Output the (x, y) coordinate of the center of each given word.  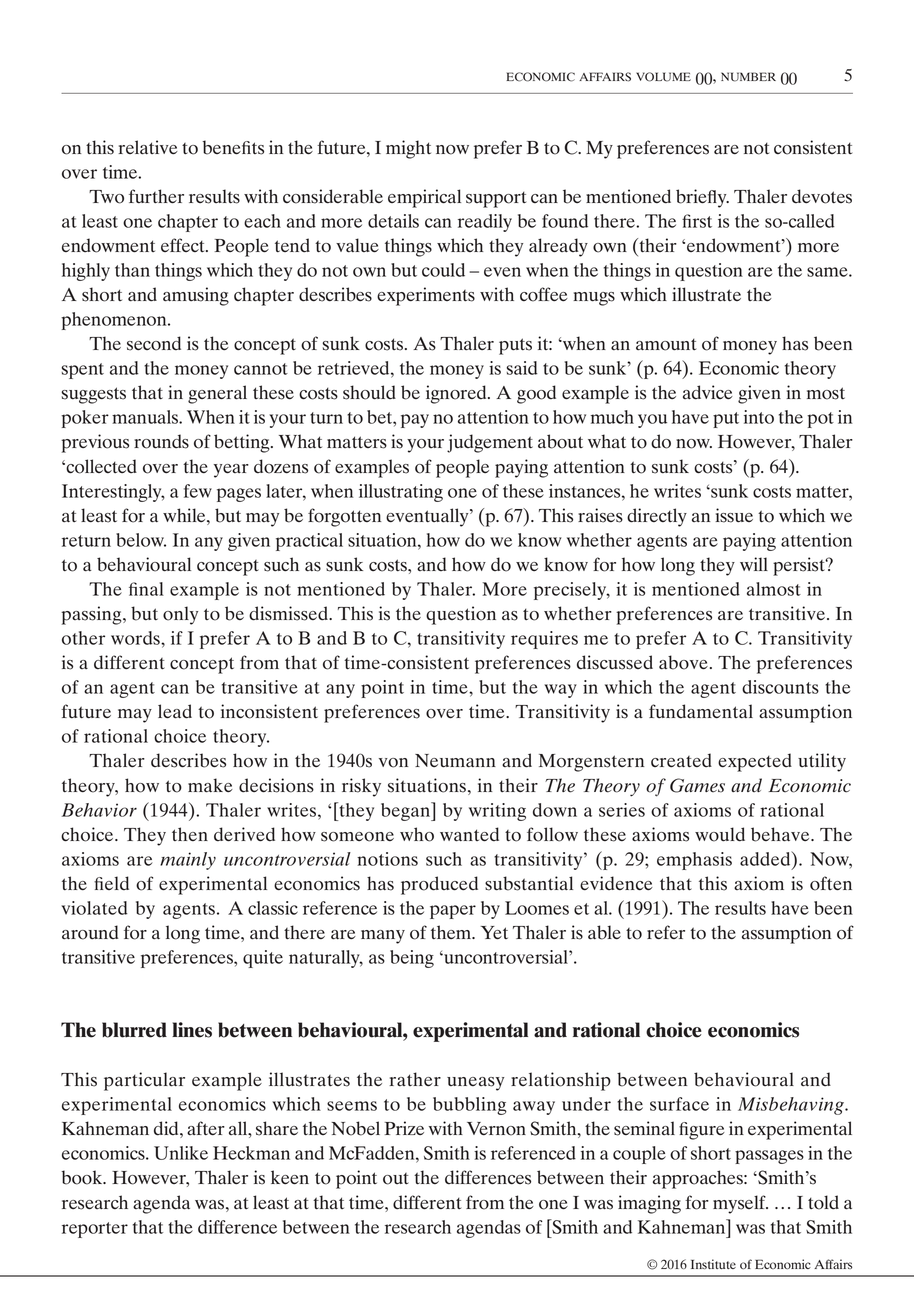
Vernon (496, 1129)
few (198, 491)
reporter (95, 1230)
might (408, 149)
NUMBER (748, 77)
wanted (469, 834)
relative (148, 147)
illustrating (401, 493)
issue (734, 515)
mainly (188, 861)
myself (740, 1204)
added (766, 858)
